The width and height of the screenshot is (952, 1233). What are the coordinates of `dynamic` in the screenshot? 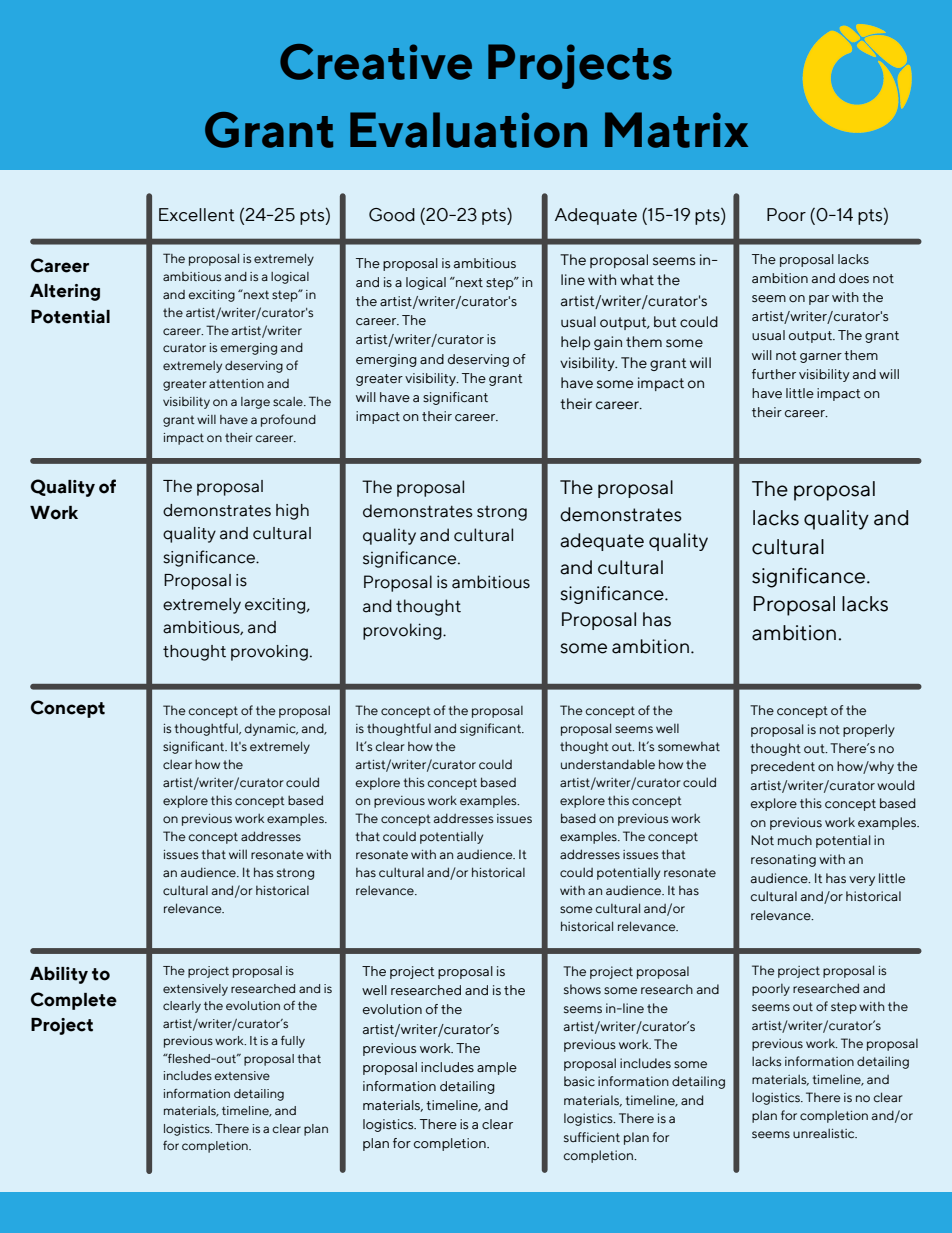 It's located at (271, 729).
